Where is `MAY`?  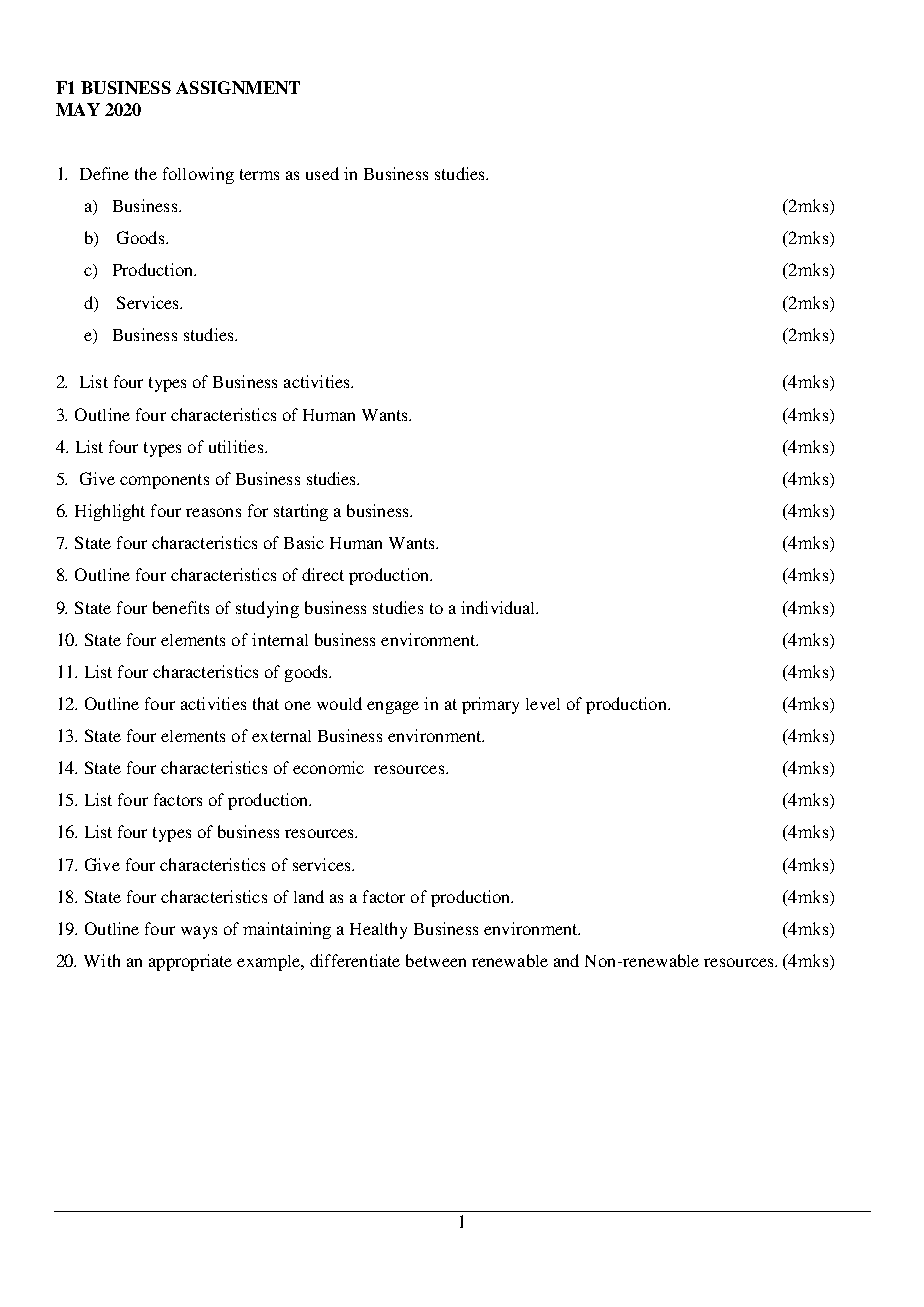
MAY is located at coordinates (78, 109).
